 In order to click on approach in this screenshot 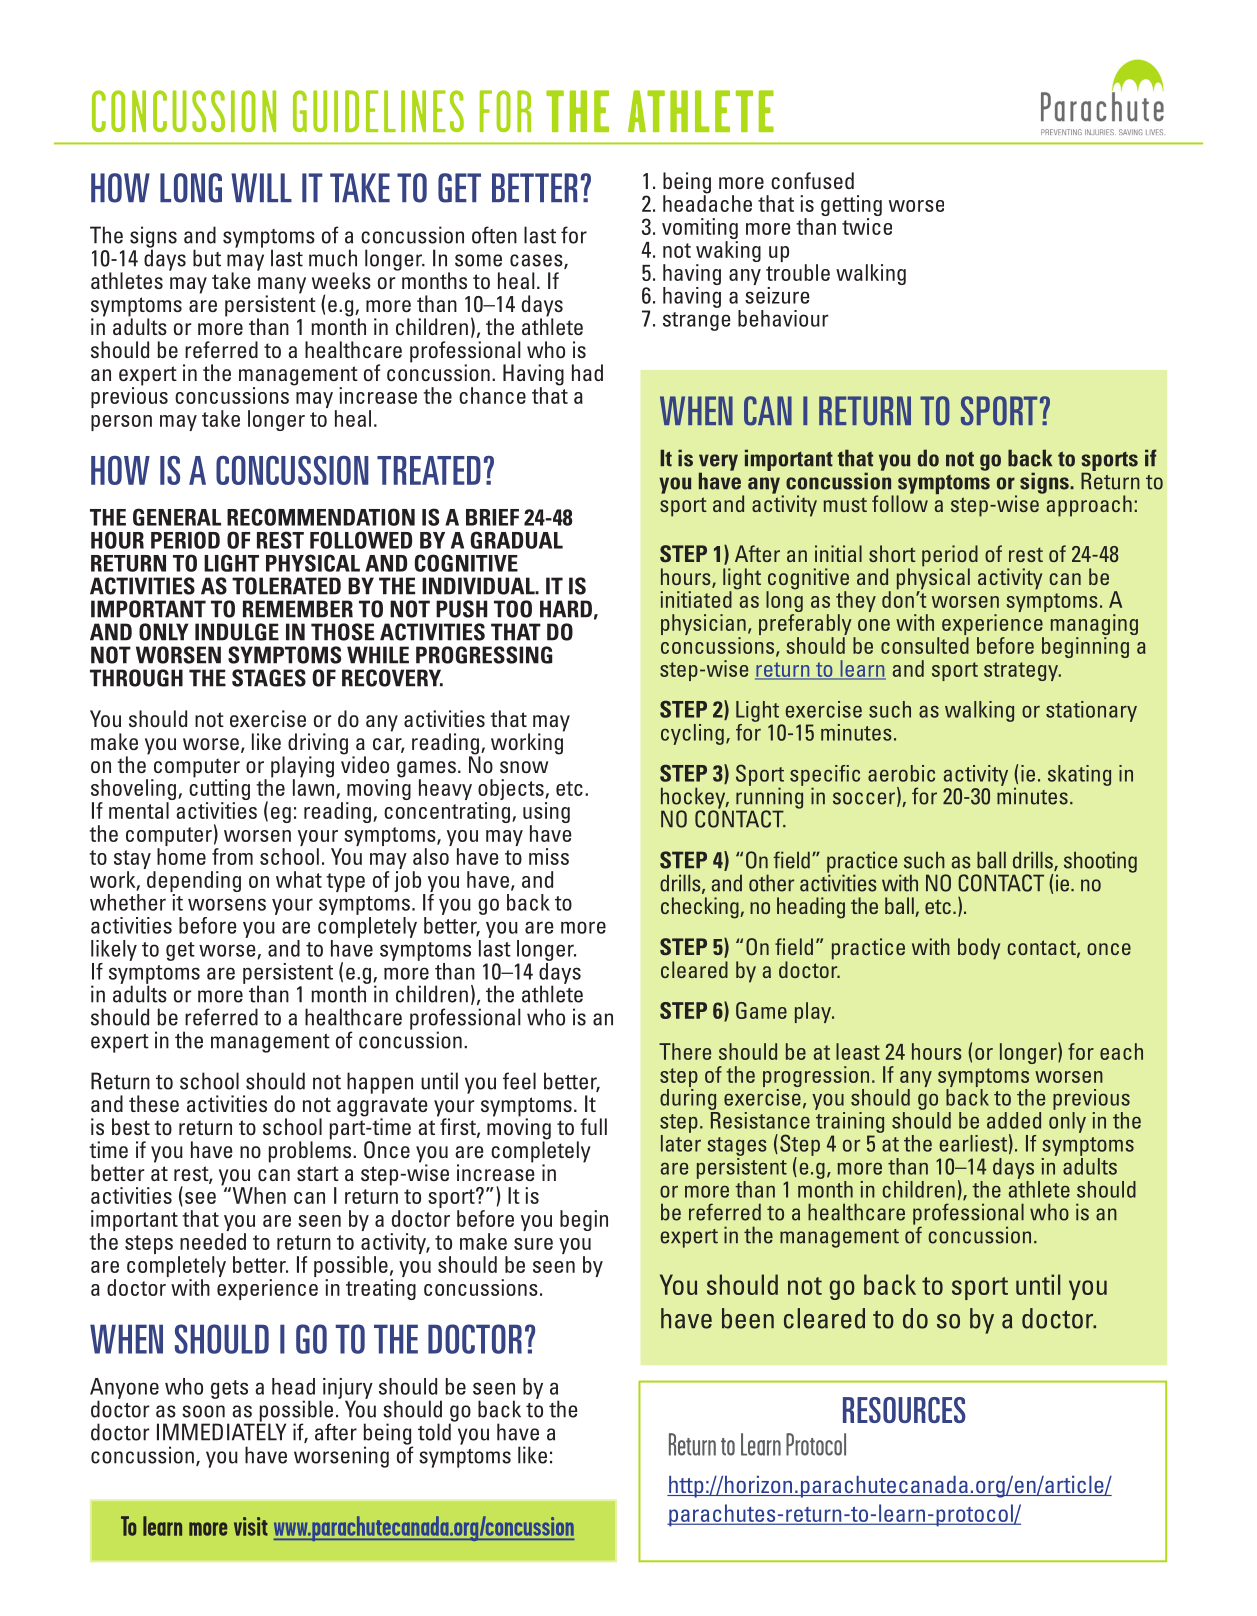, I will do `click(1088, 505)`.
